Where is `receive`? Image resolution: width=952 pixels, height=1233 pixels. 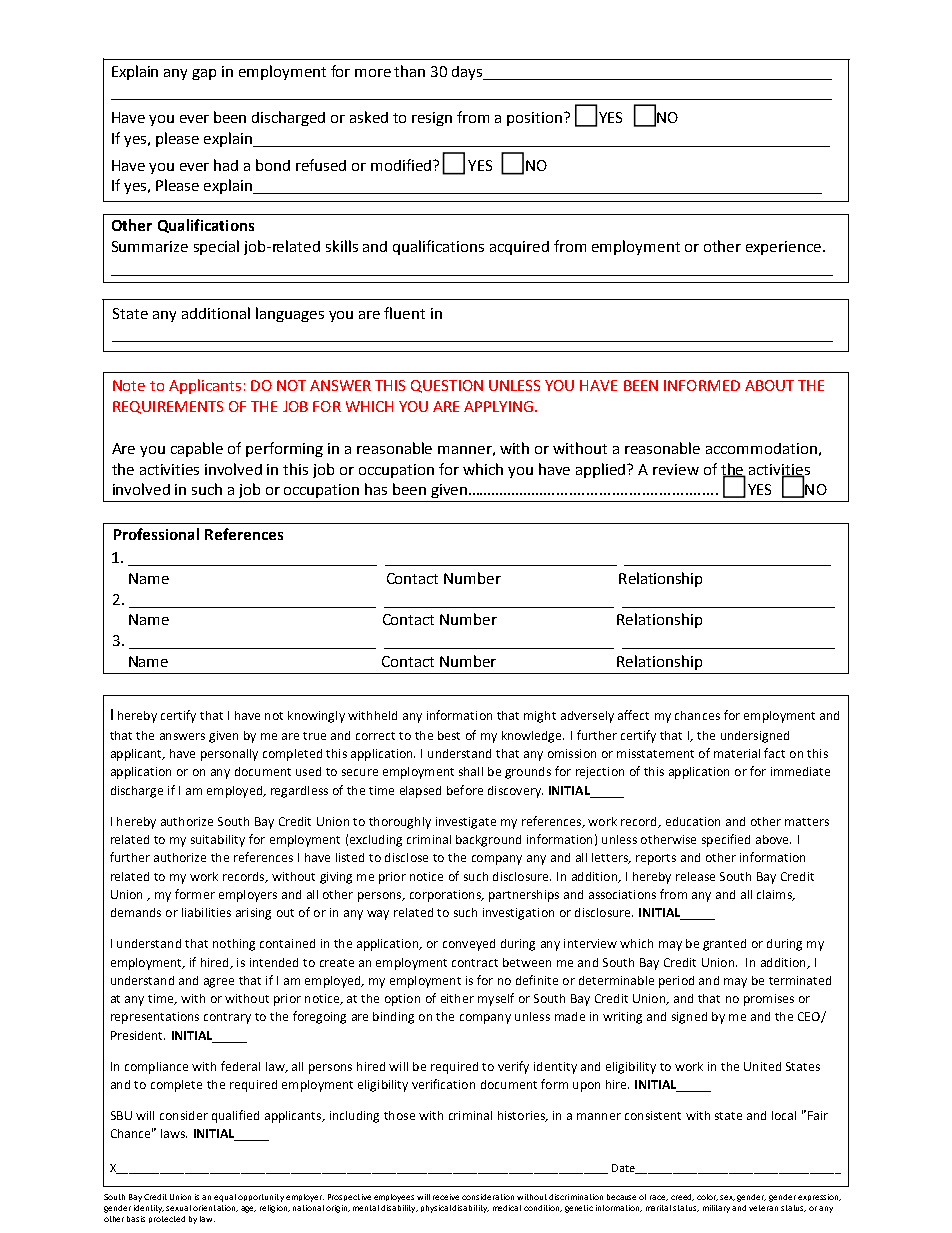
receive is located at coordinates (446, 1197).
